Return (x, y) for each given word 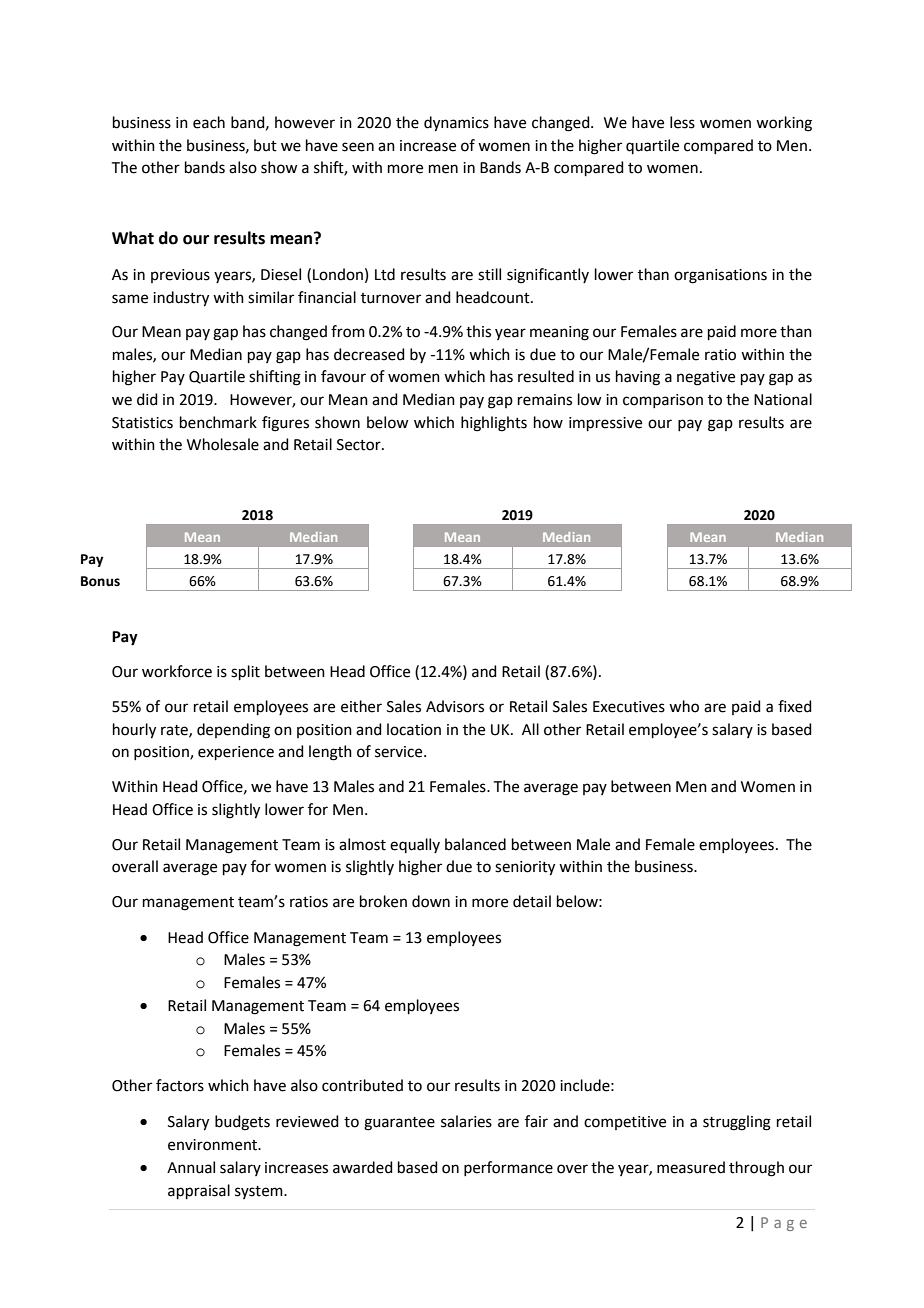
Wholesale (223, 444)
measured (691, 1167)
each (209, 122)
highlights (494, 424)
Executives (629, 707)
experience (236, 753)
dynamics (456, 124)
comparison (663, 401)
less (682, 122)
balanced (475, 844)
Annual (191, 1167)
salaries (466, 1121)
